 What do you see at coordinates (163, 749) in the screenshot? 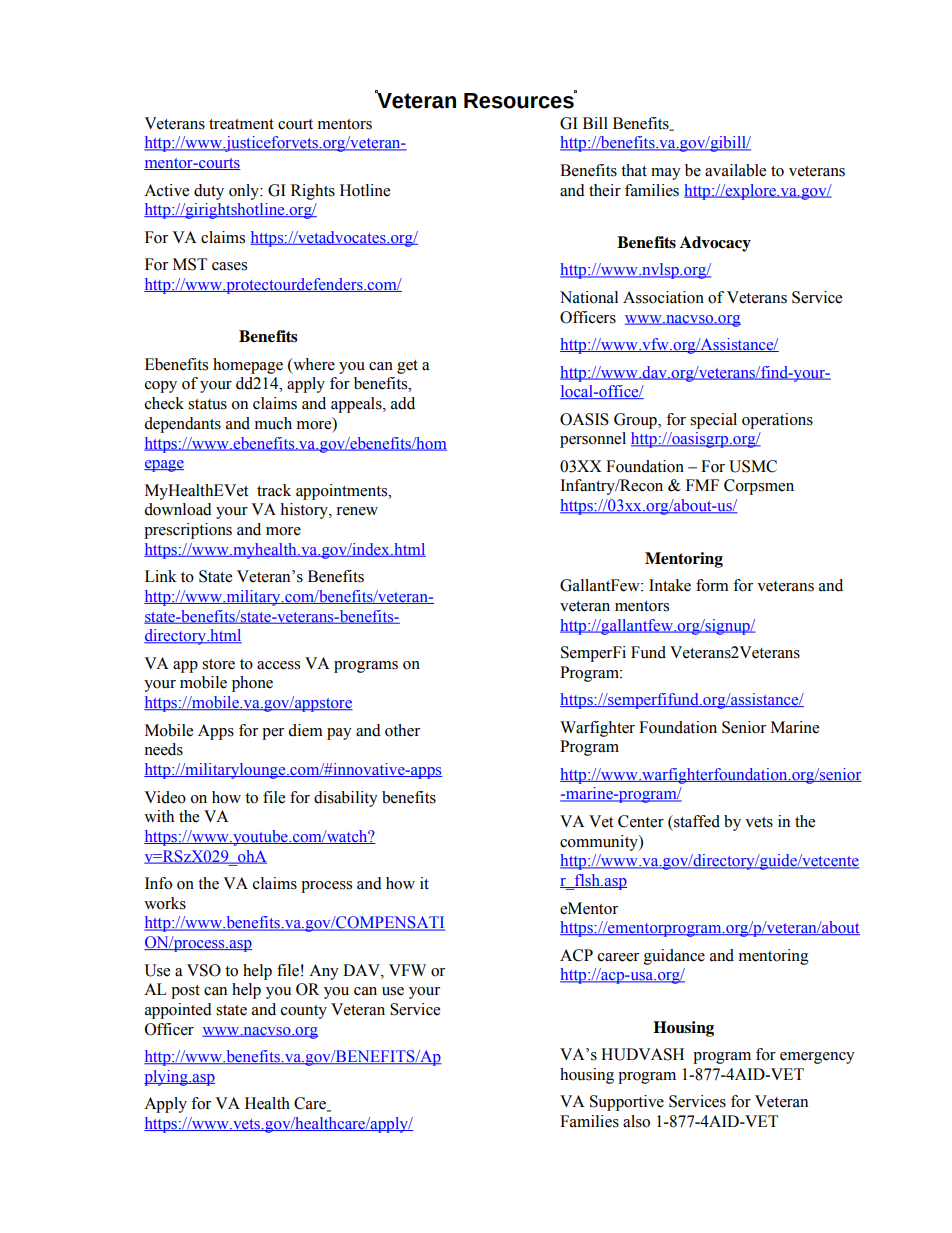
I see `needs` at bounding box center [163, 749].
